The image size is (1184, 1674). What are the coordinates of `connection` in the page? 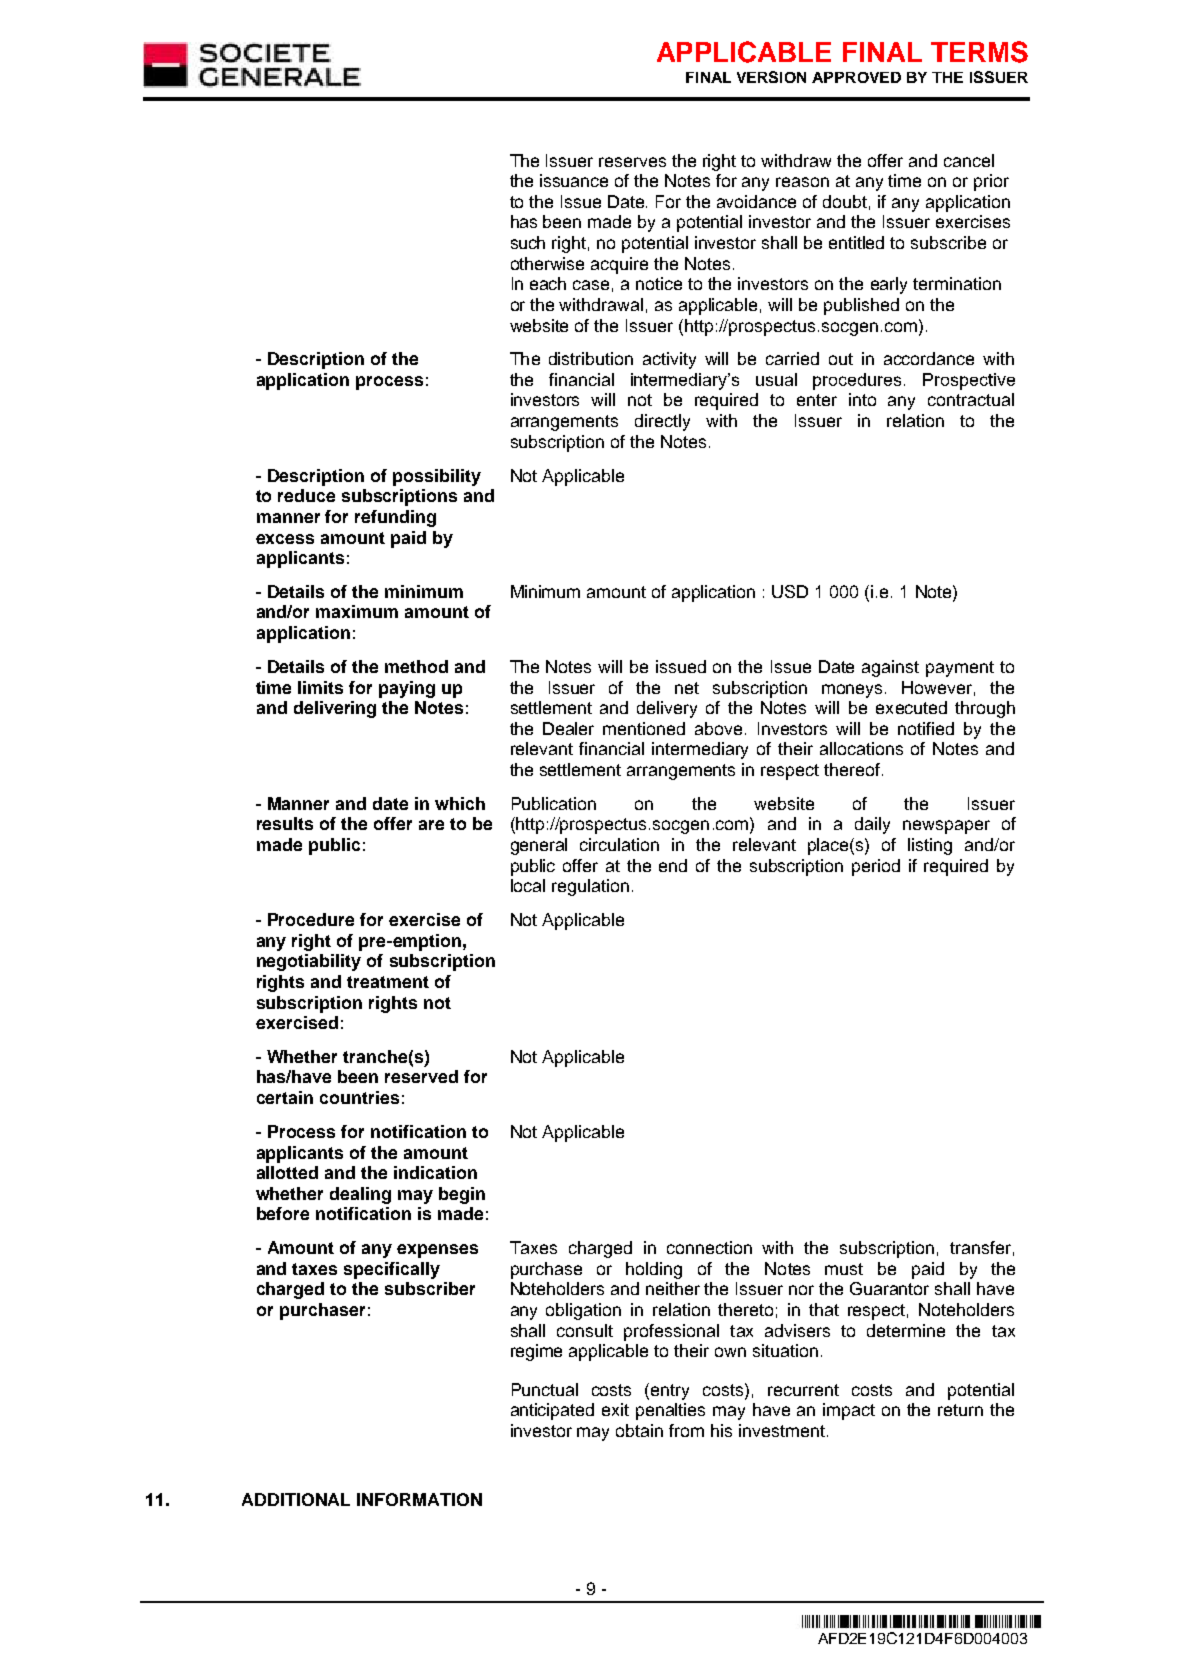 It's located at (709, 1247).
